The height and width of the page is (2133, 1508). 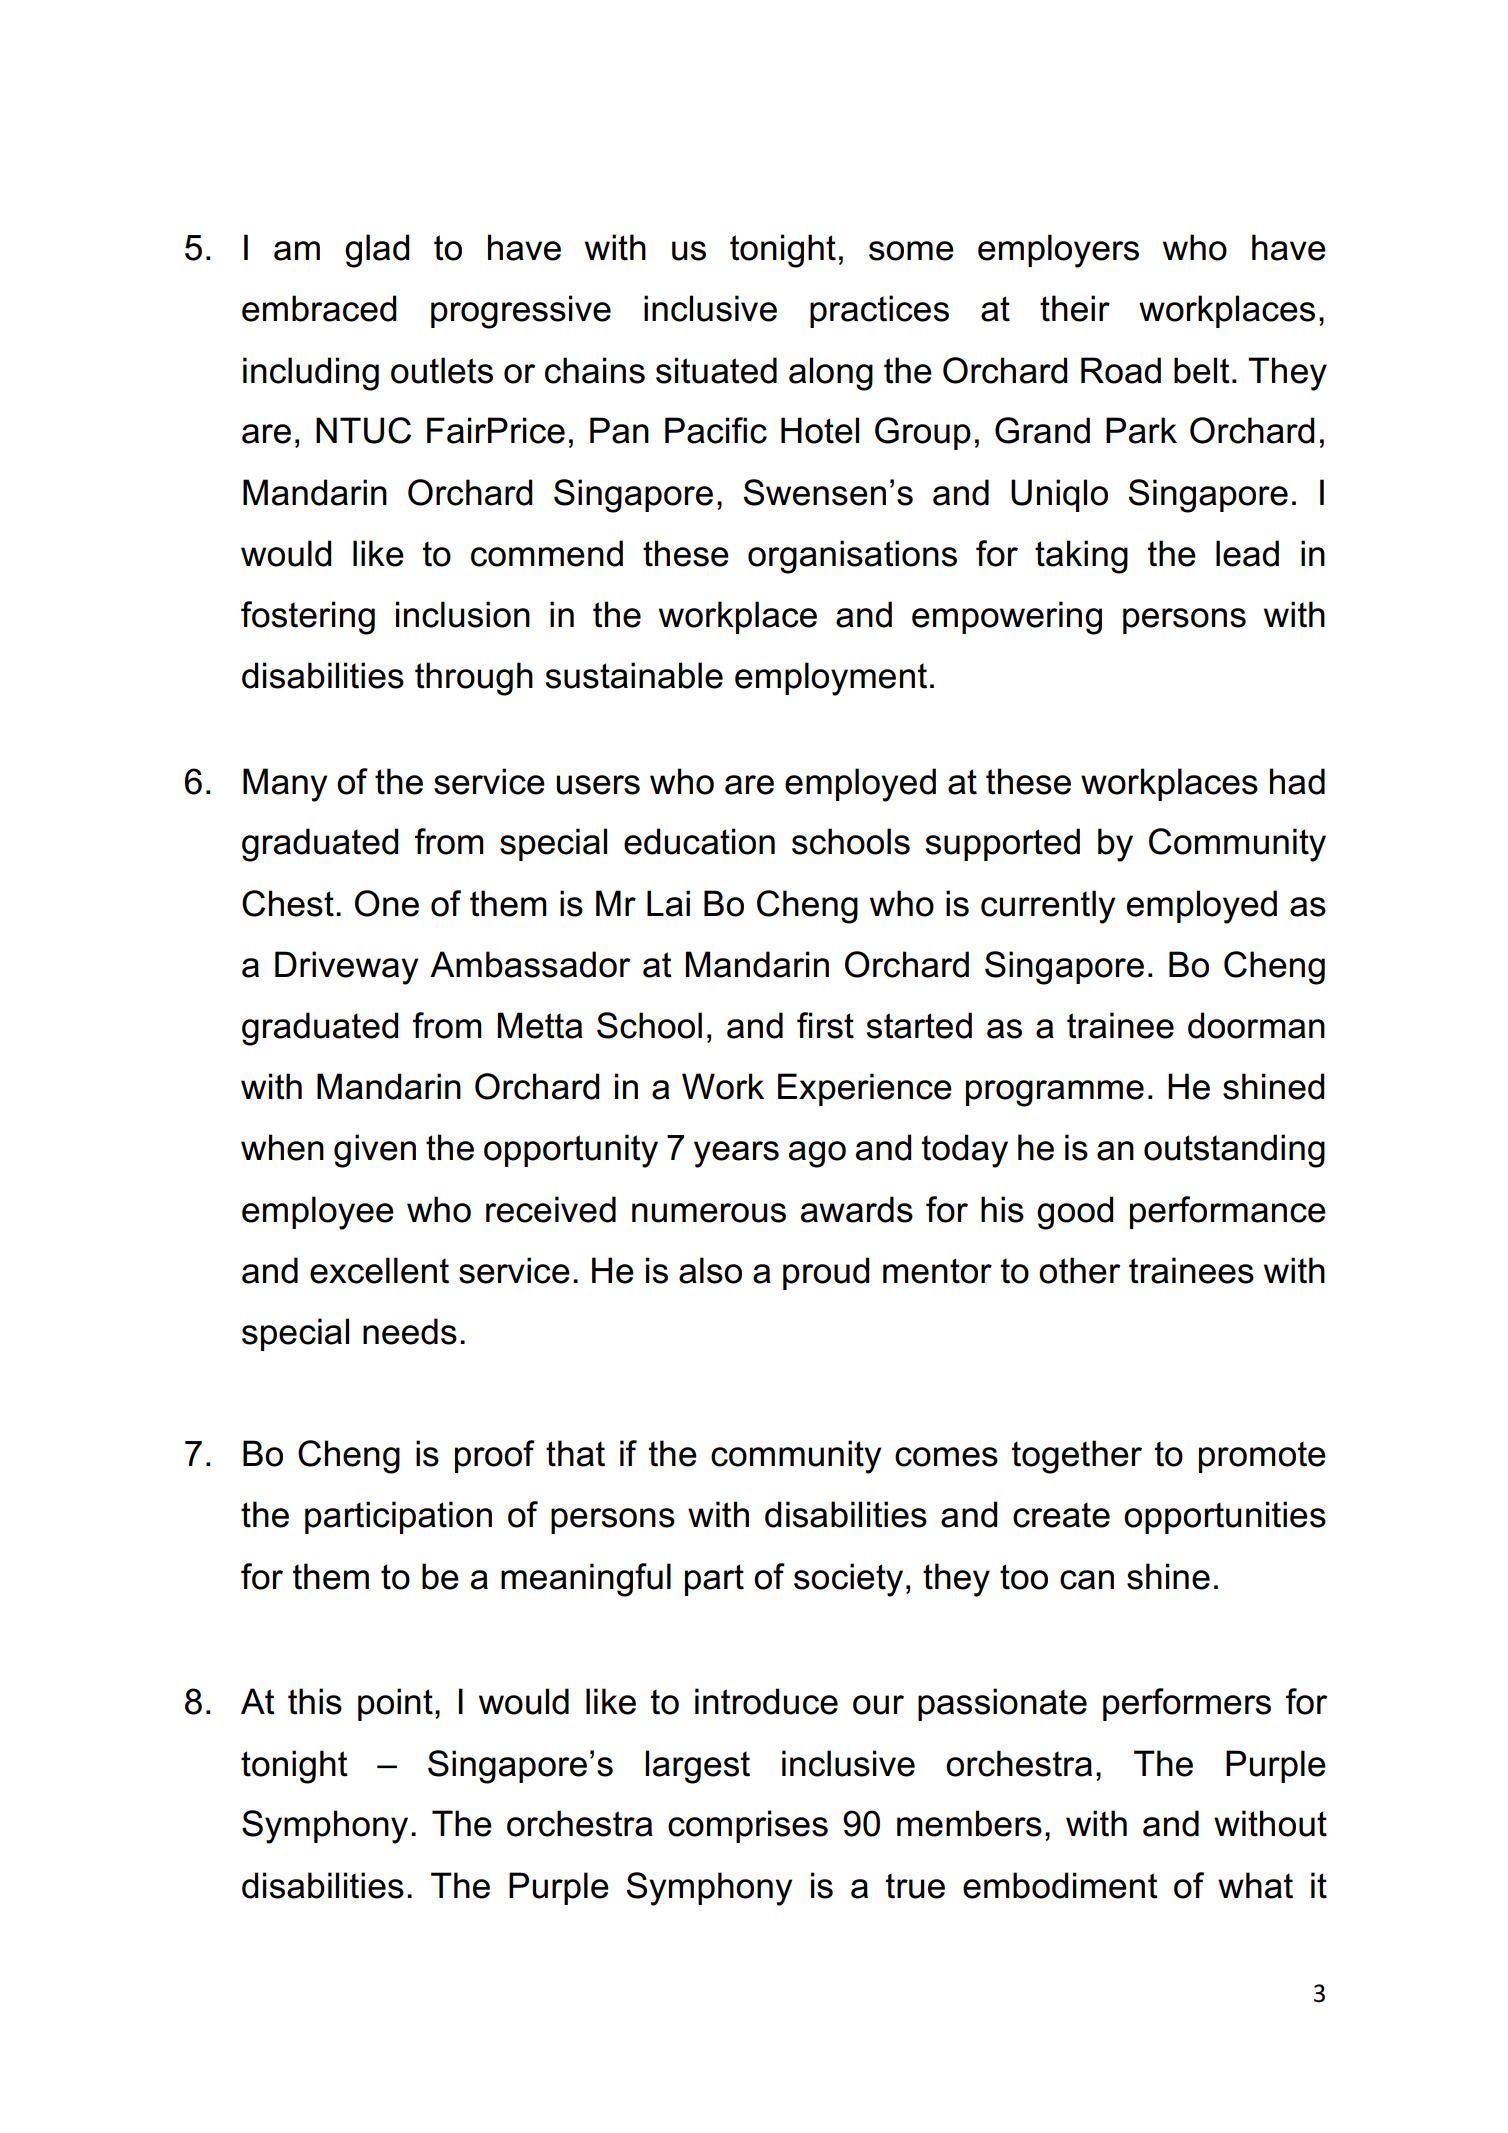 I want to click on belt, so click(x=1202, y=370).
